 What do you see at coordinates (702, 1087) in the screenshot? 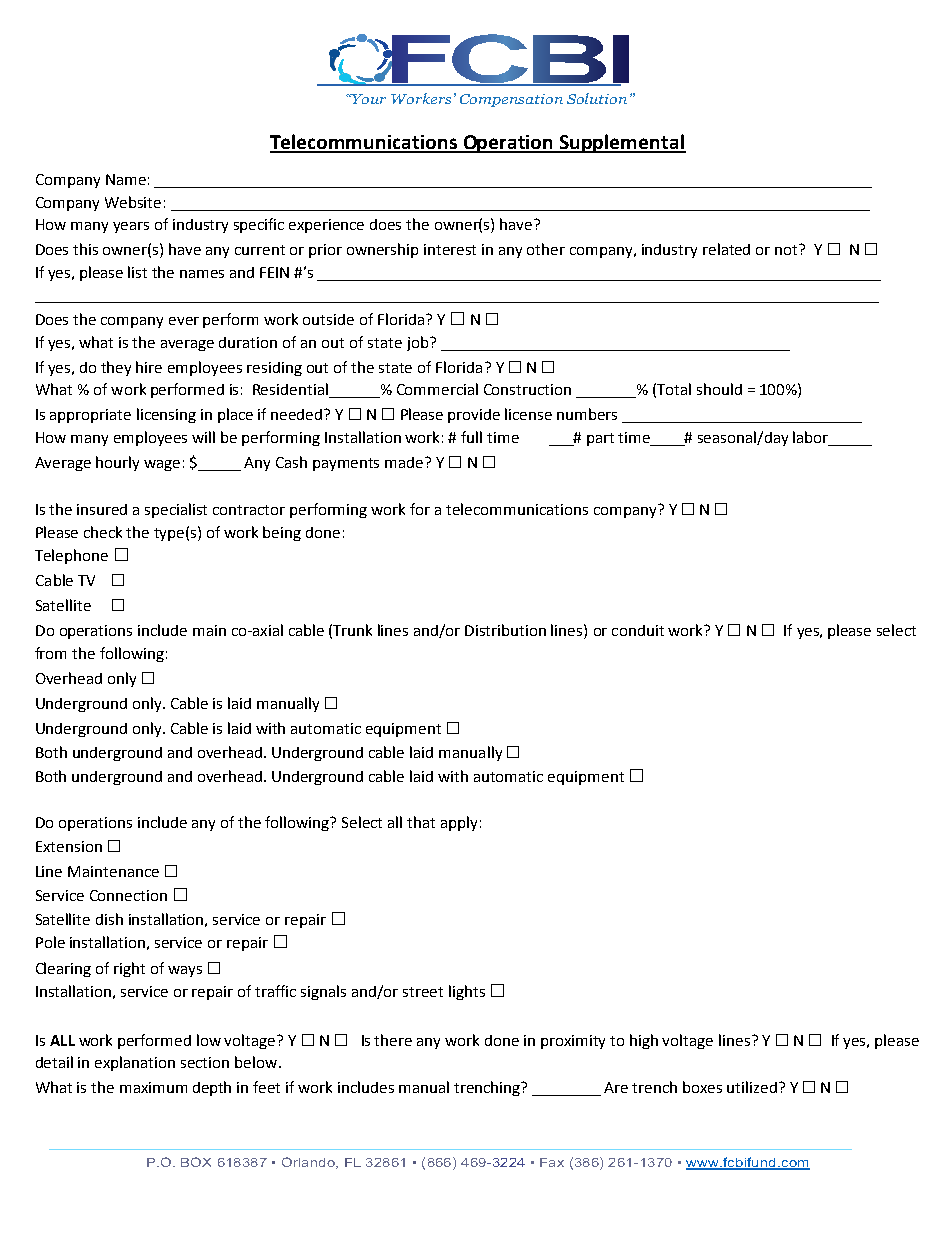
I see `boxes` at bounding box center [702, 1087].
